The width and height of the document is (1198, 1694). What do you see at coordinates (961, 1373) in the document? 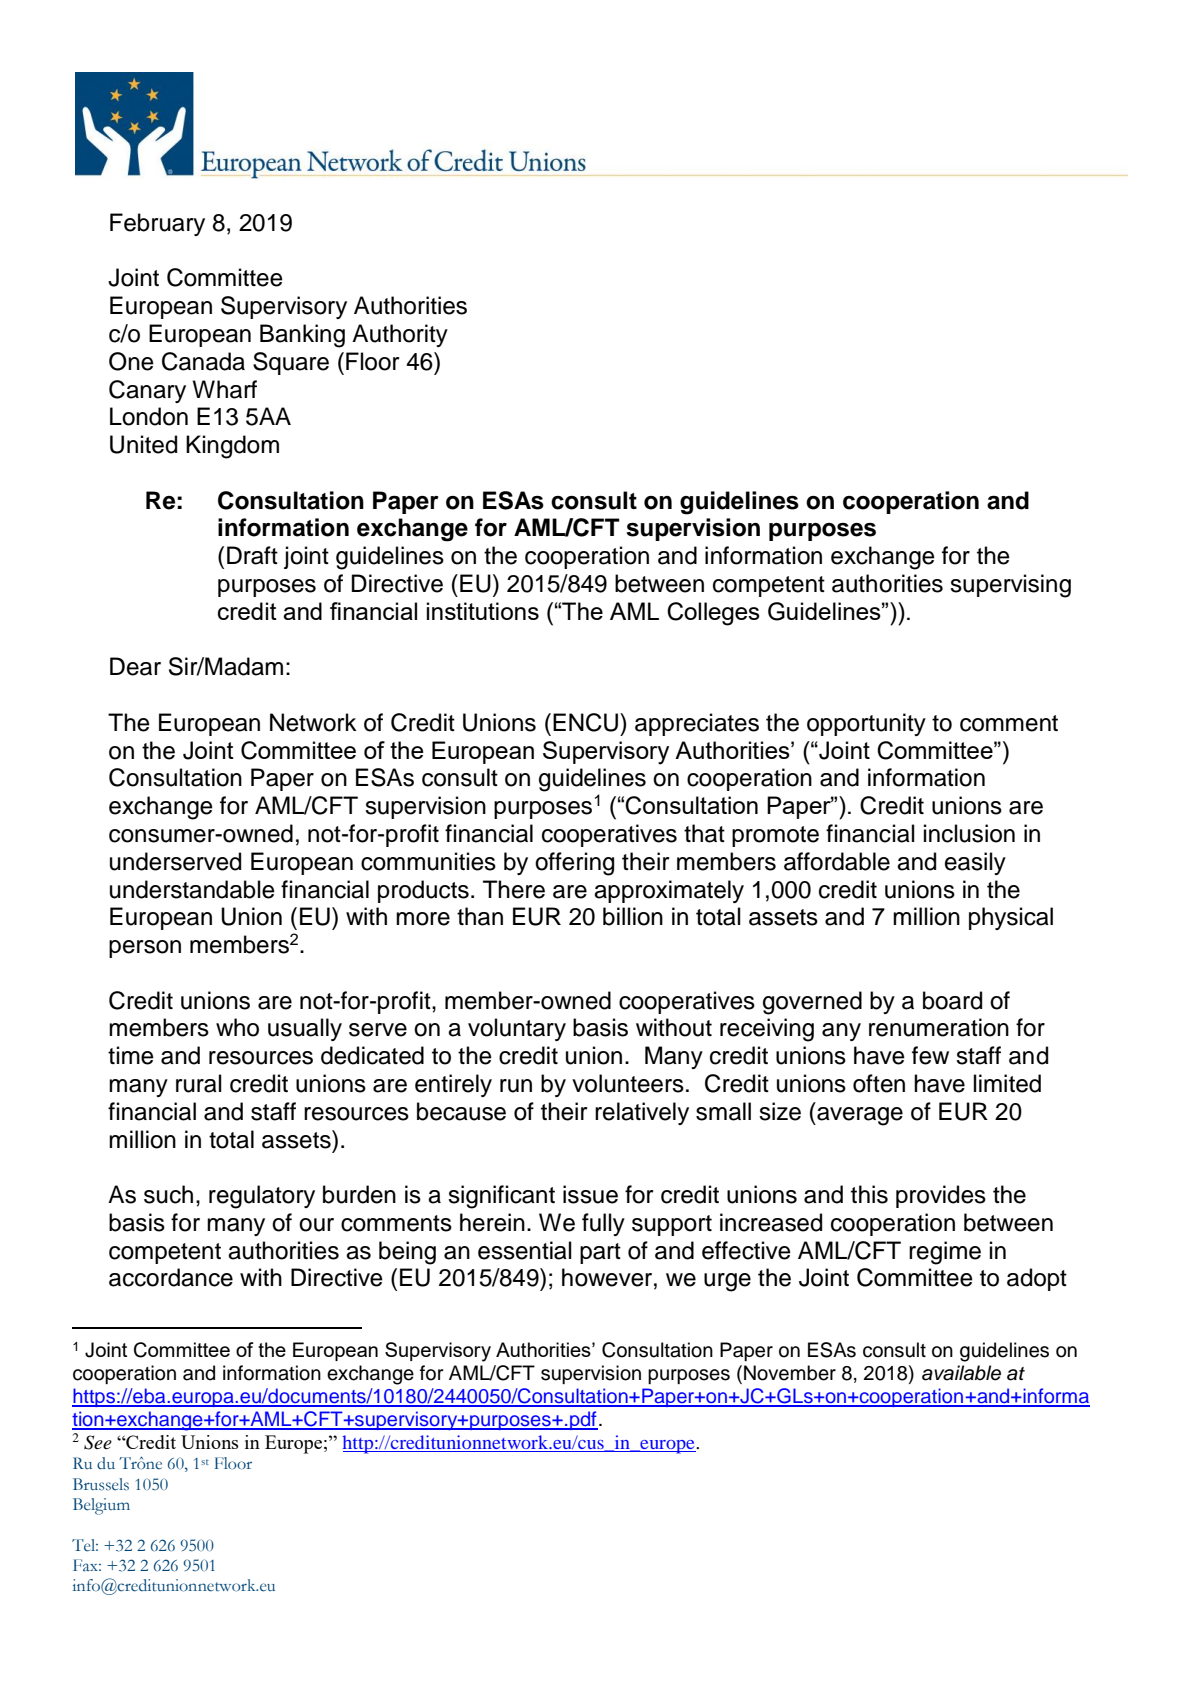
I see `available` at bounding box center [961, 1373].
